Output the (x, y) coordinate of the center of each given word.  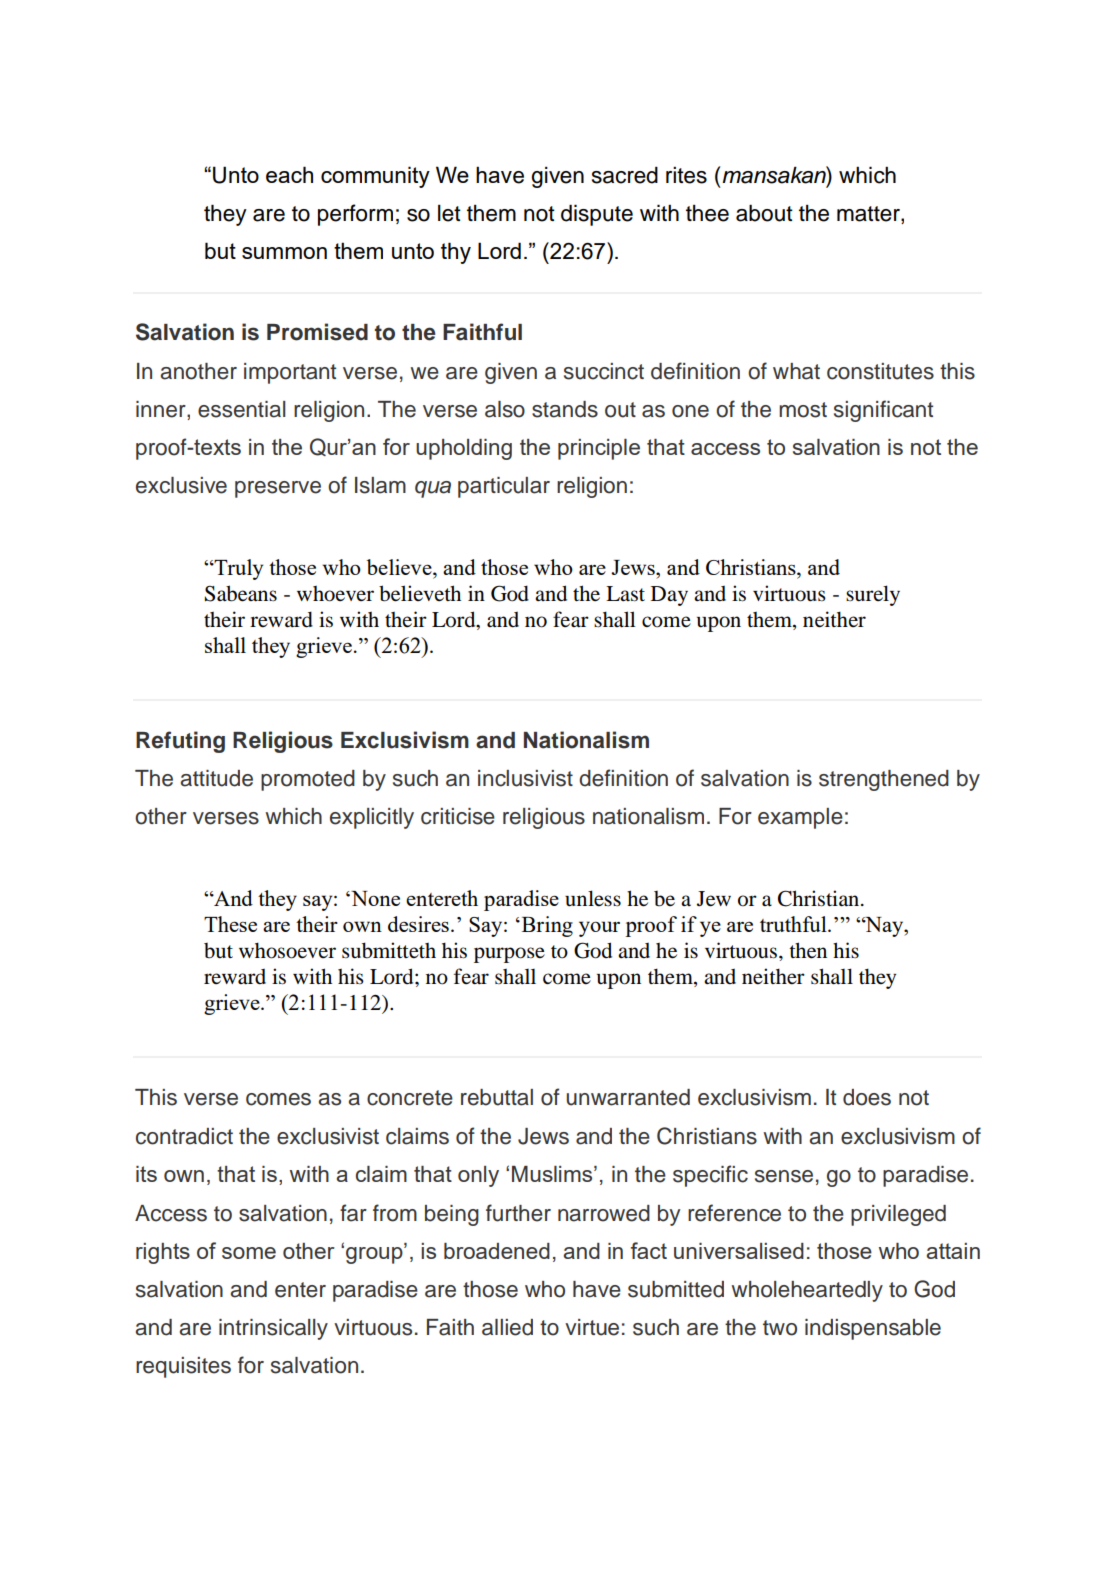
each (289, 174)
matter (869, 215)
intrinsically (273, 1329)
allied (507, 1327)
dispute (597, 215)
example (800, 818)
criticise (458, 816)
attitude (217, 778)
